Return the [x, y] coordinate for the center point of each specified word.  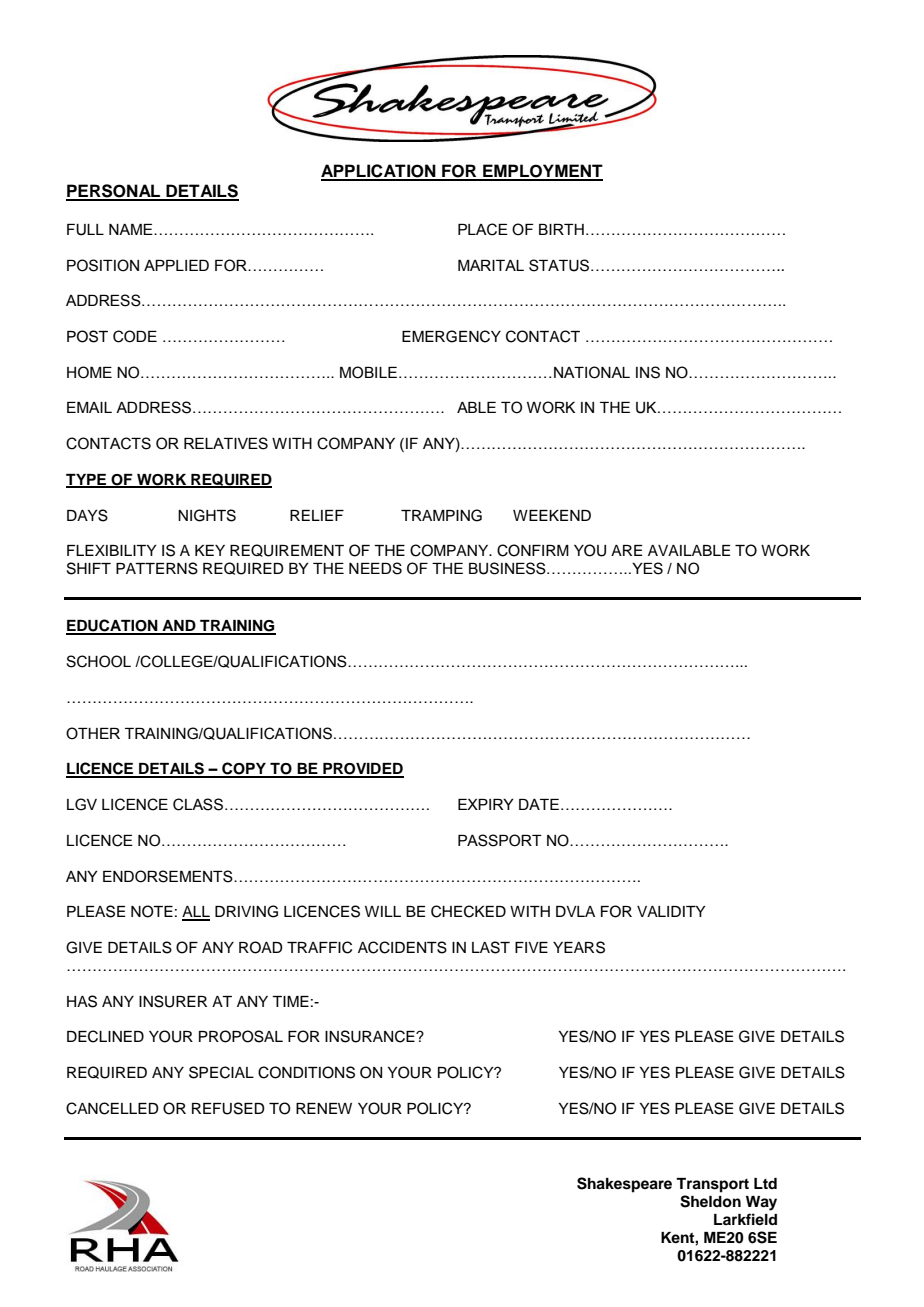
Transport [712, 1185]
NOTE [152, 911]
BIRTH [561, 229]
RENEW [324, 1108]
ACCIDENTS [402, 947]
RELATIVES [226, 443]
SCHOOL [98, 661]
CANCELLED [112, 1108]
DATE [539, 804]
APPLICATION [379, 172]
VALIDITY [671, 911]
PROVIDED [362, 770]
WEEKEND [552, 515]
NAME [132, 229]
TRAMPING [441, 515]
